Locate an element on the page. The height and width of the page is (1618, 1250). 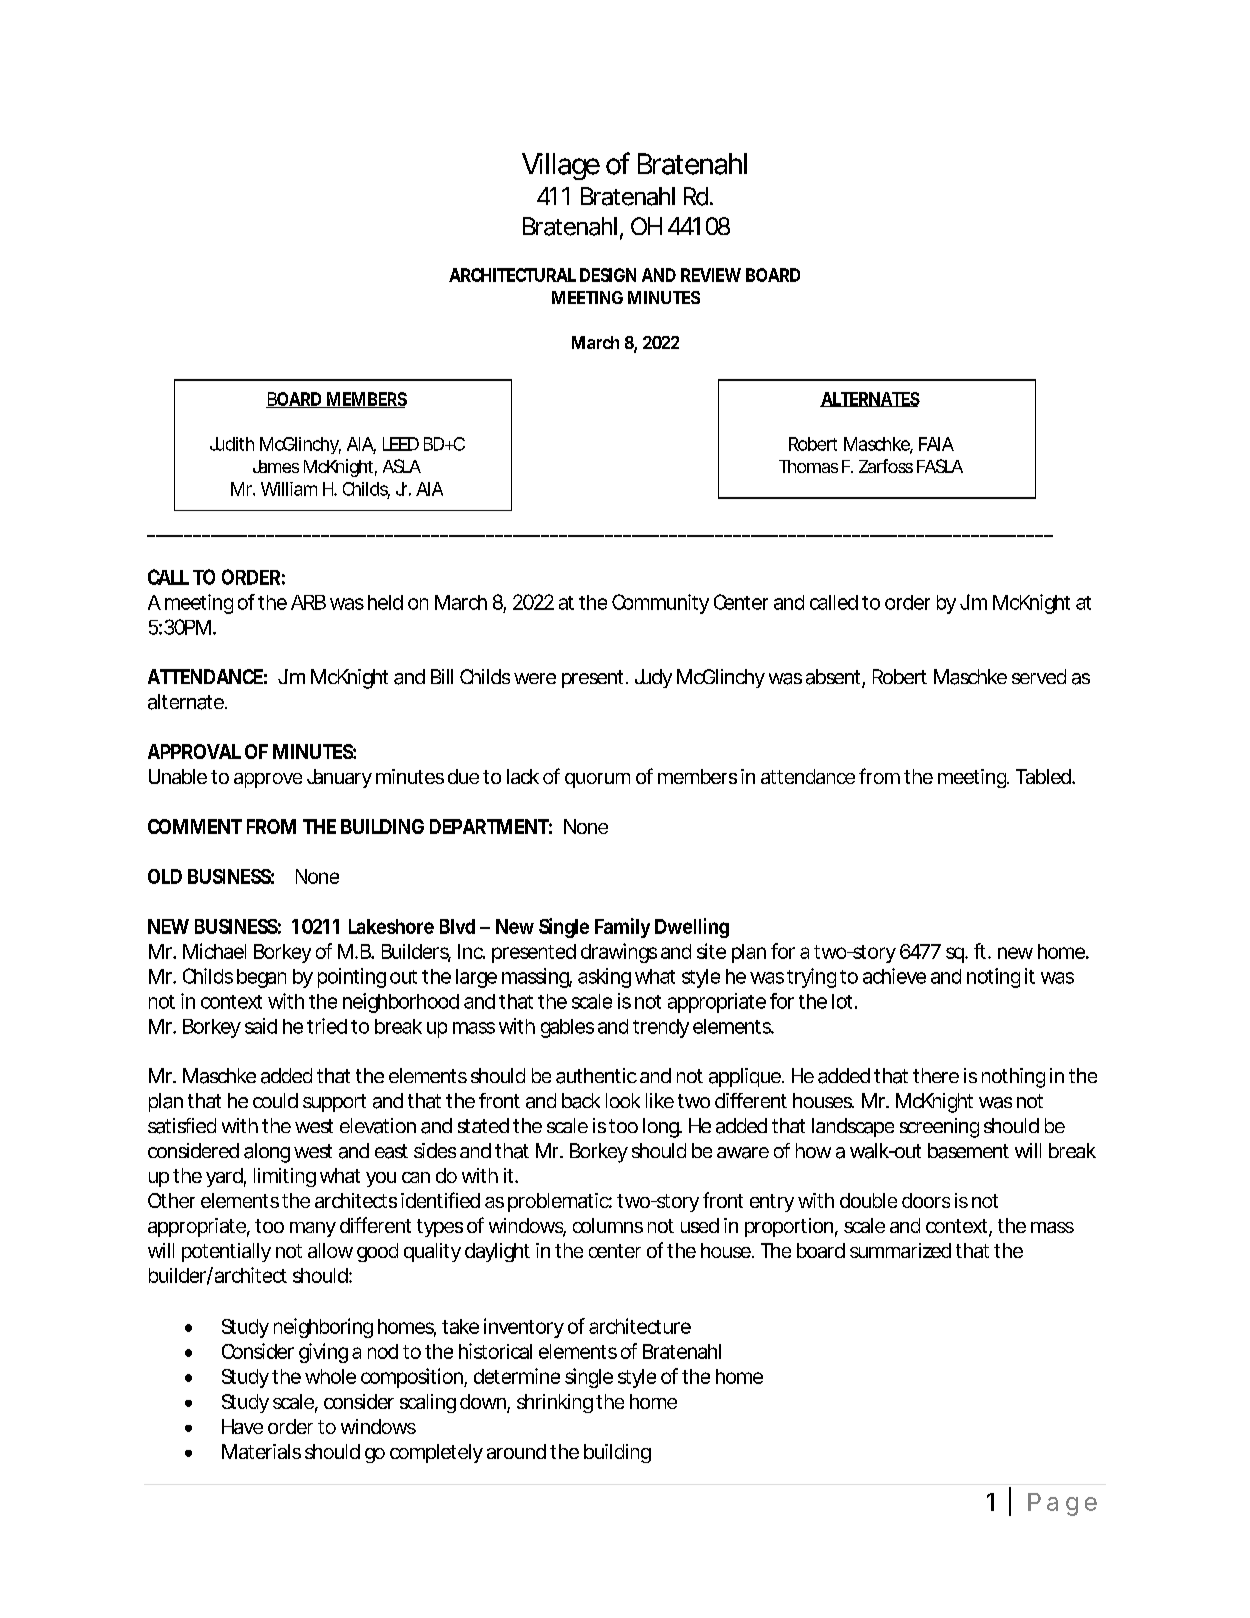
ARB is located at coordinates (308, 602).
